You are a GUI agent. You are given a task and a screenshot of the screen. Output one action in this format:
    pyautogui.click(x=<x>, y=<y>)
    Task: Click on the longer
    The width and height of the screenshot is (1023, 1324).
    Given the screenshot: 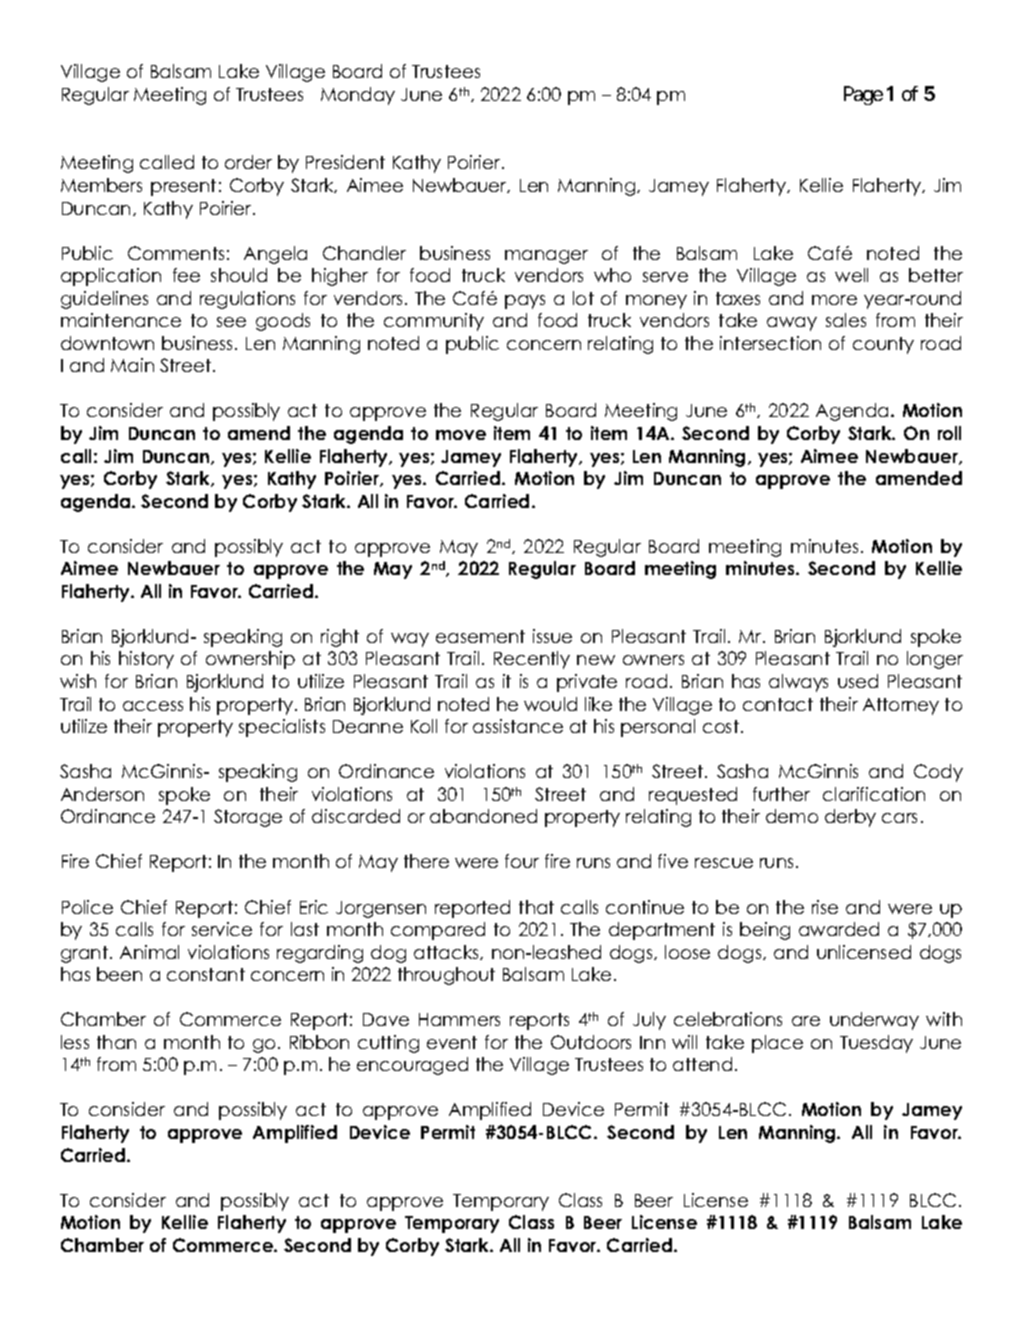 What is the action you would take?
    pyautogui.click(x=935, y=660)
